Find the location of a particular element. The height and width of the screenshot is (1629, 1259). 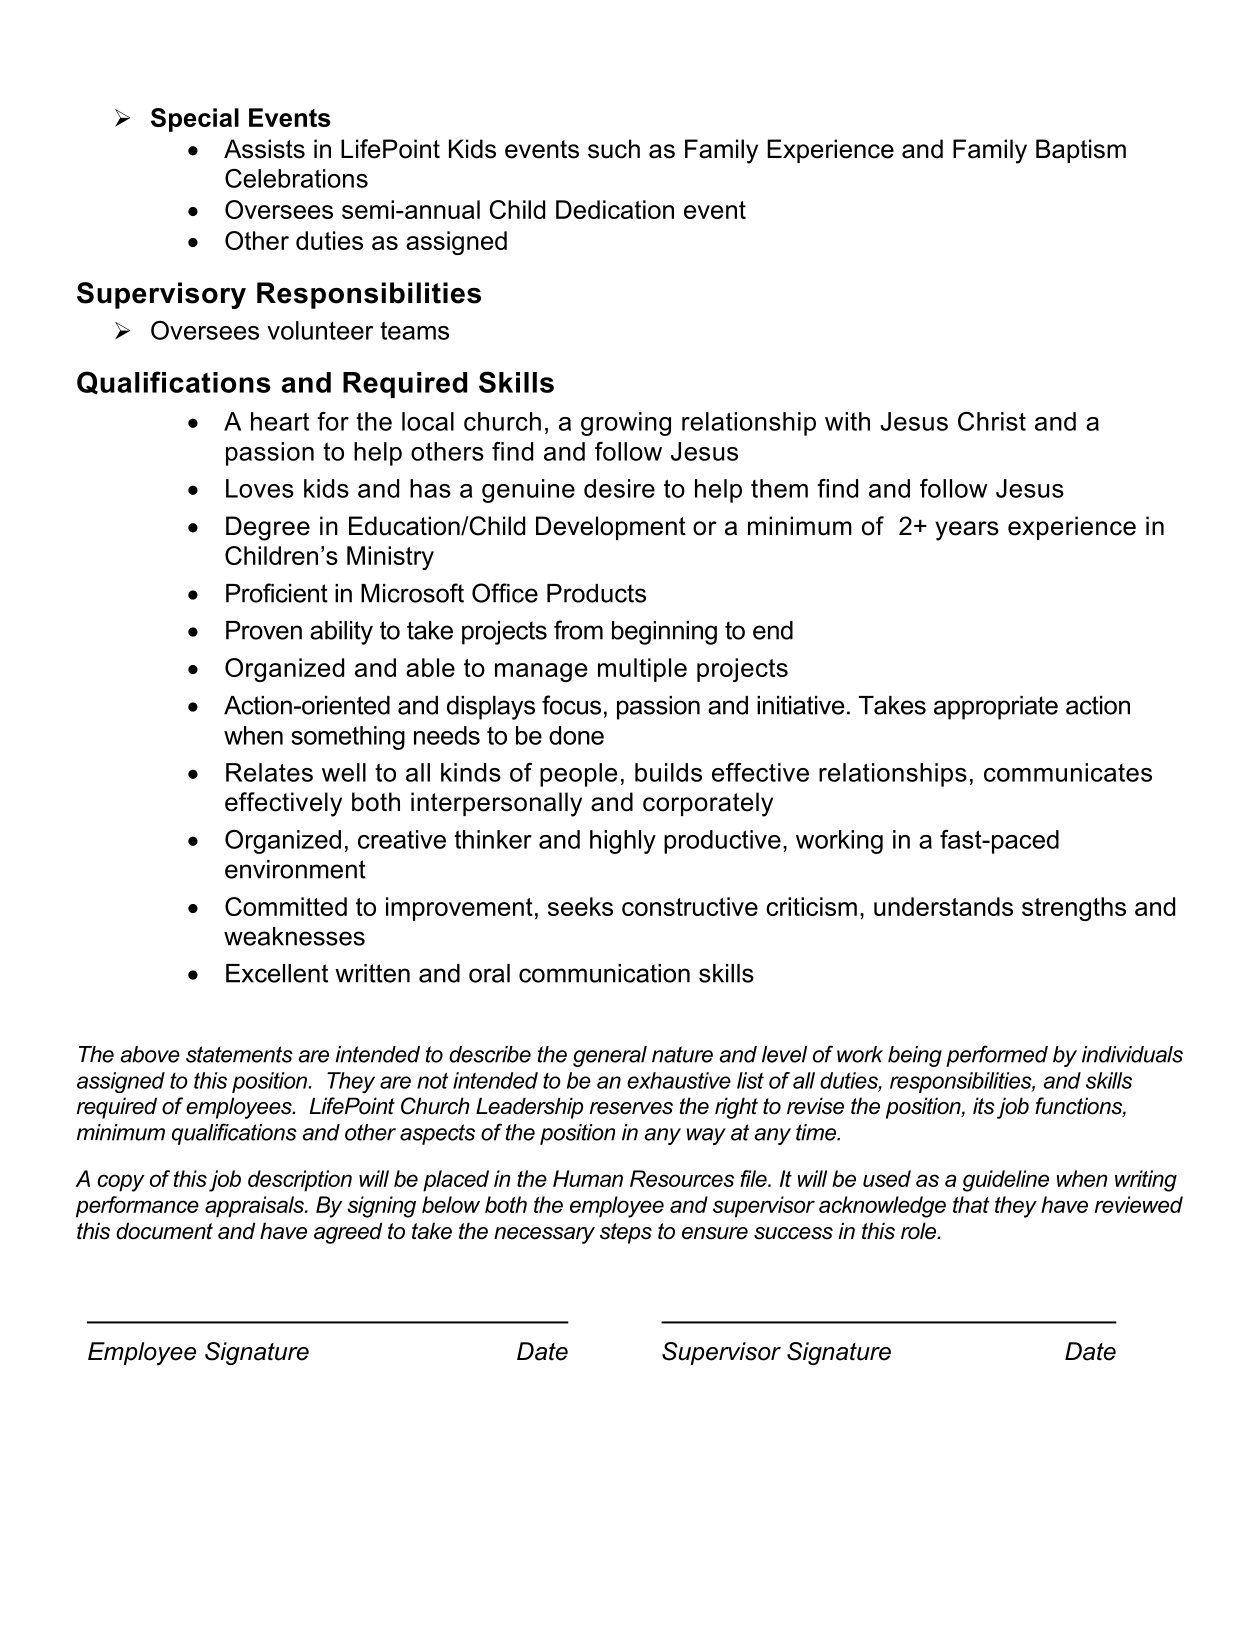

Christ is located at coordinates (992, 421).
